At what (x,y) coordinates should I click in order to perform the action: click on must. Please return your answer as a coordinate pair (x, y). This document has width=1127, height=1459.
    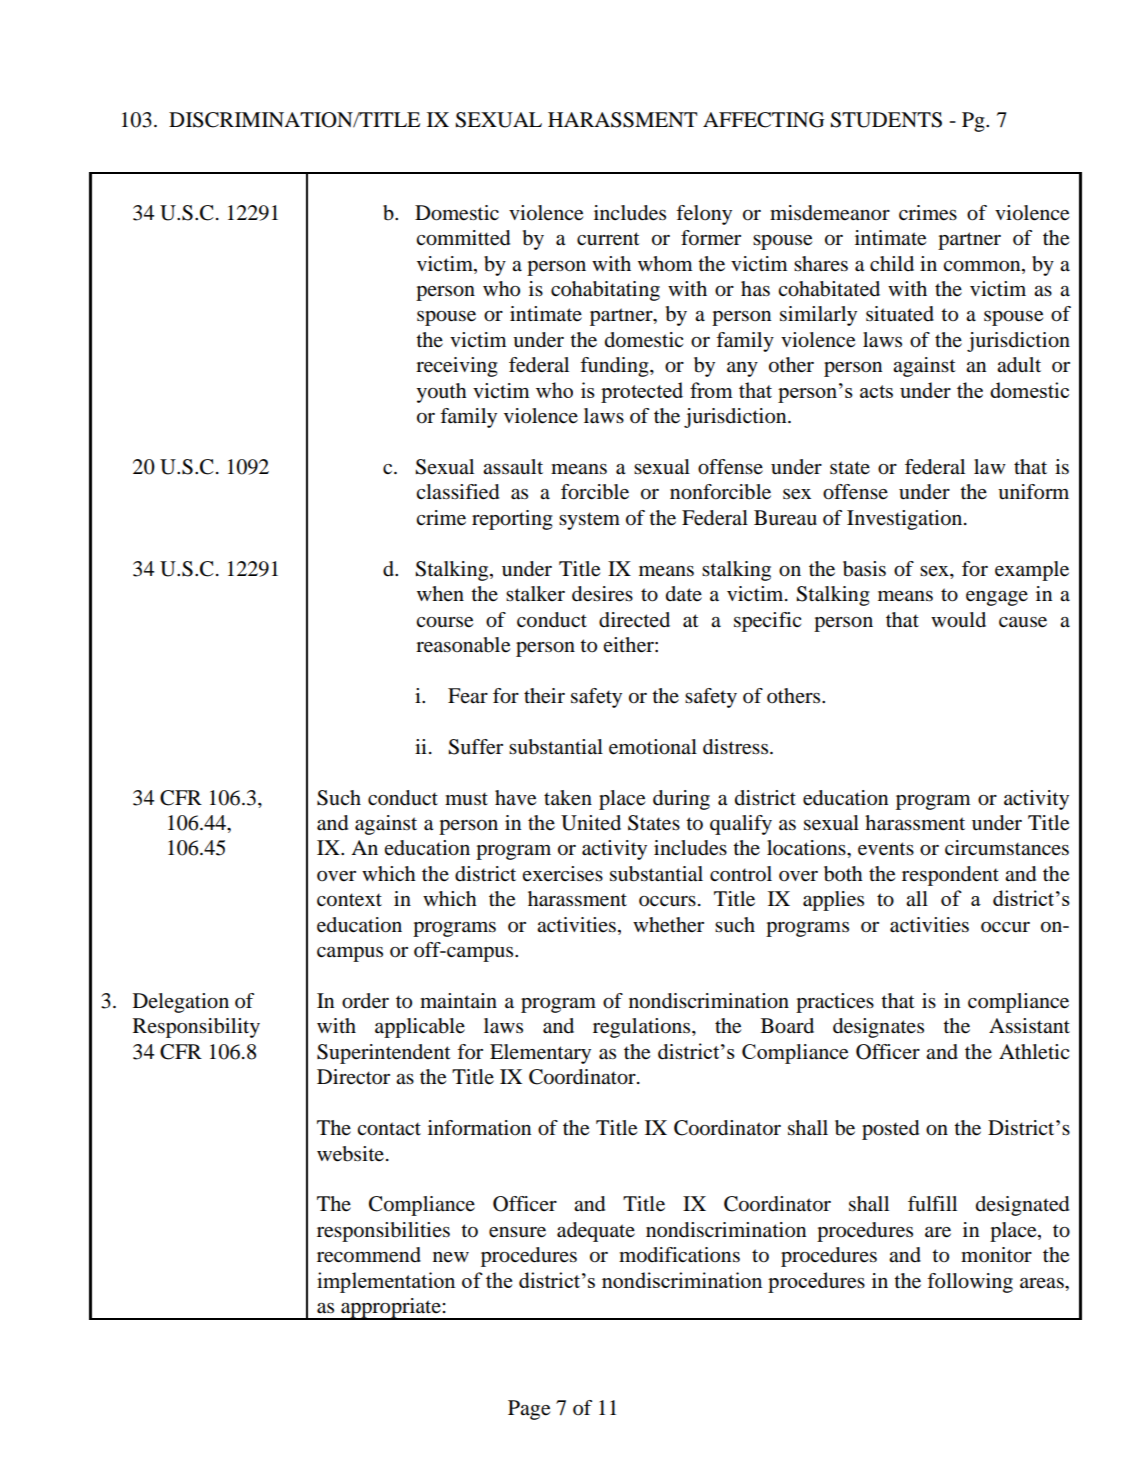
    Looking at the image, I should click on (466, 799).
